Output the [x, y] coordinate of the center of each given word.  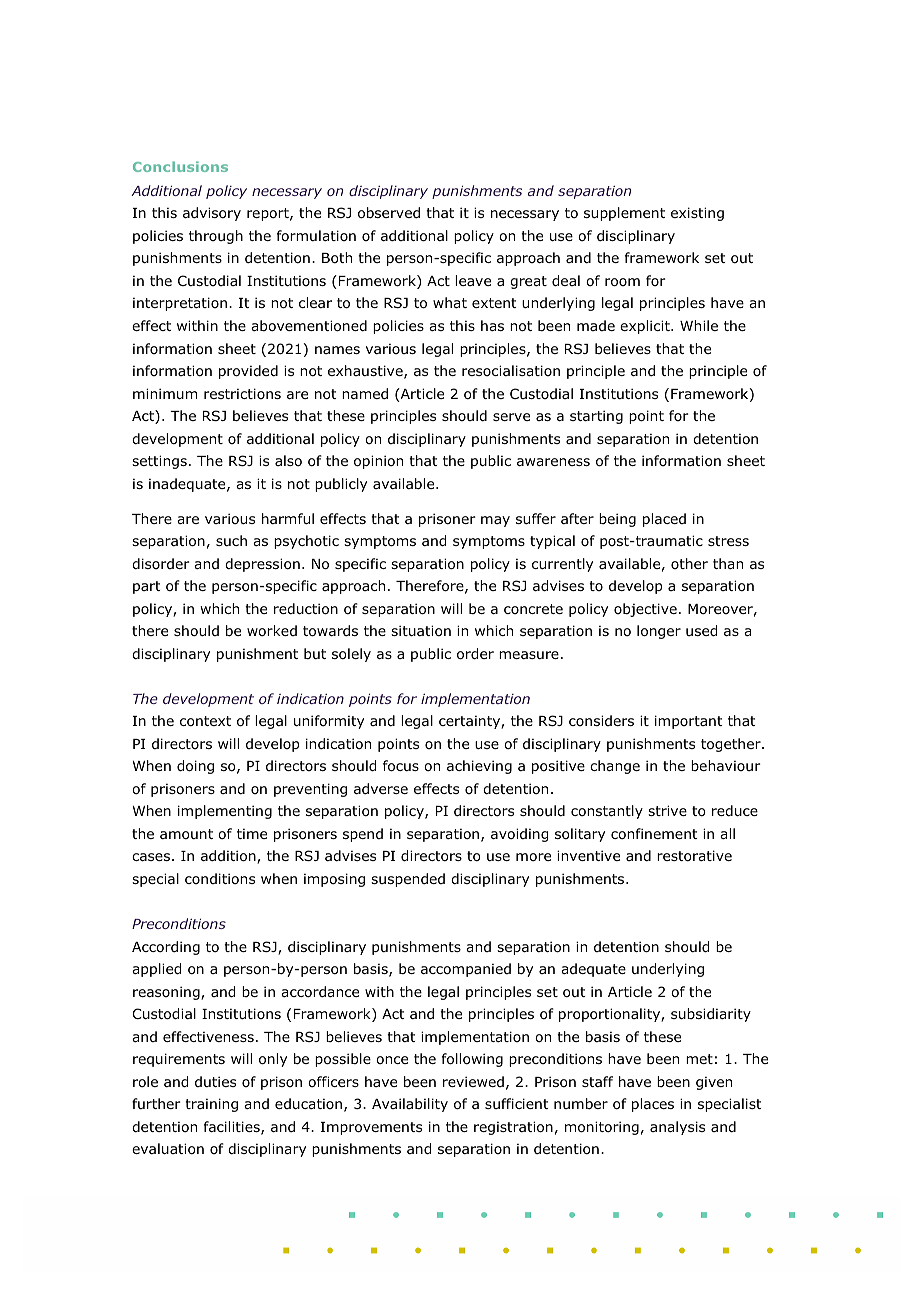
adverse [381, 788]
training [211, 1105]
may [495, 521]
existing [697, 214]
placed [664, 520]
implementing [225, 812]
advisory [212, 214]
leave [473, 280]
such [231, 540]
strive [667, 810]
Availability [410, 1105]
